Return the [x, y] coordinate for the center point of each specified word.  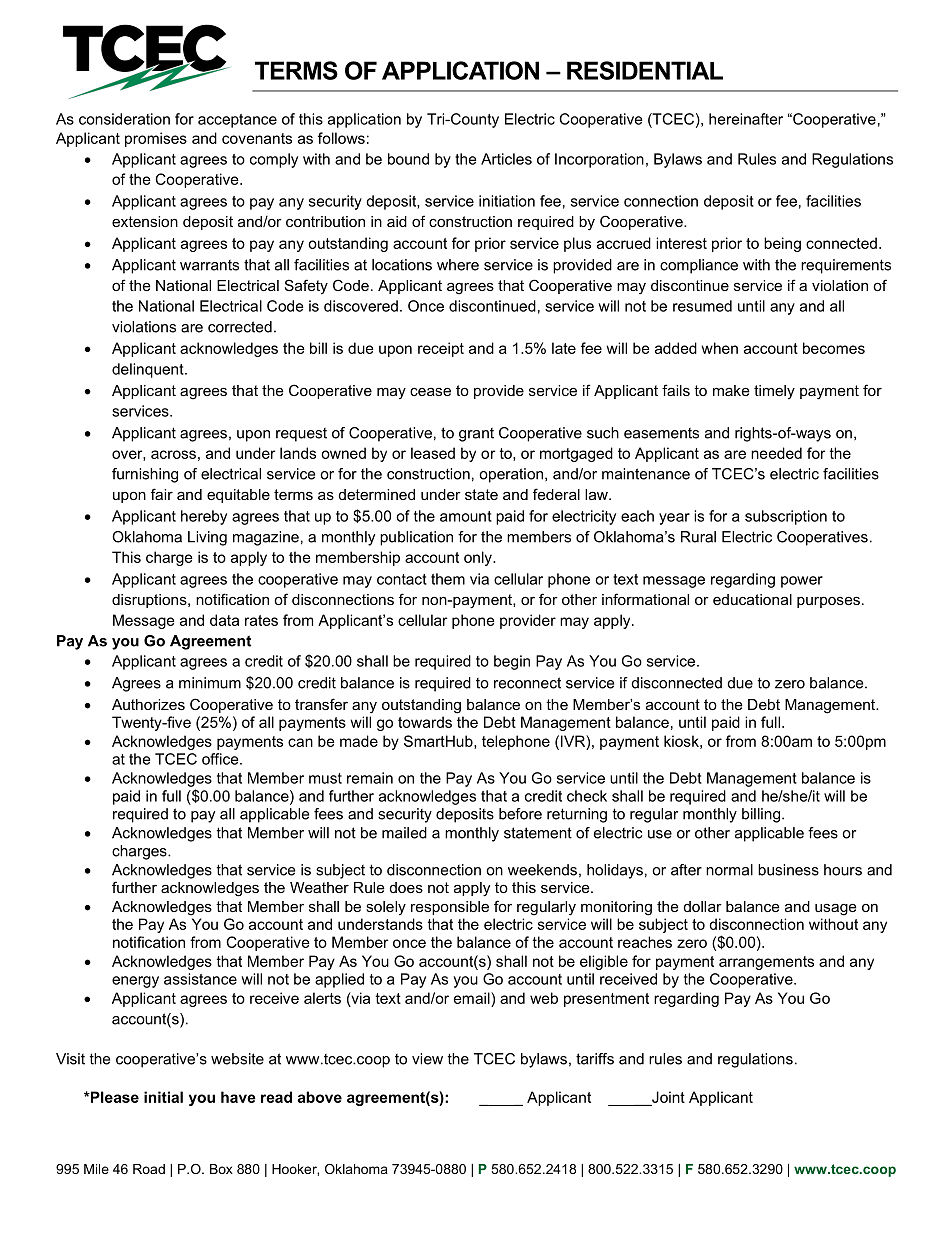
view [427, 1059]
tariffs [595, 1059]
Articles [506, 159]
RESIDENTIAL [645, 70]
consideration [124, 119]
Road [149, 1169]
